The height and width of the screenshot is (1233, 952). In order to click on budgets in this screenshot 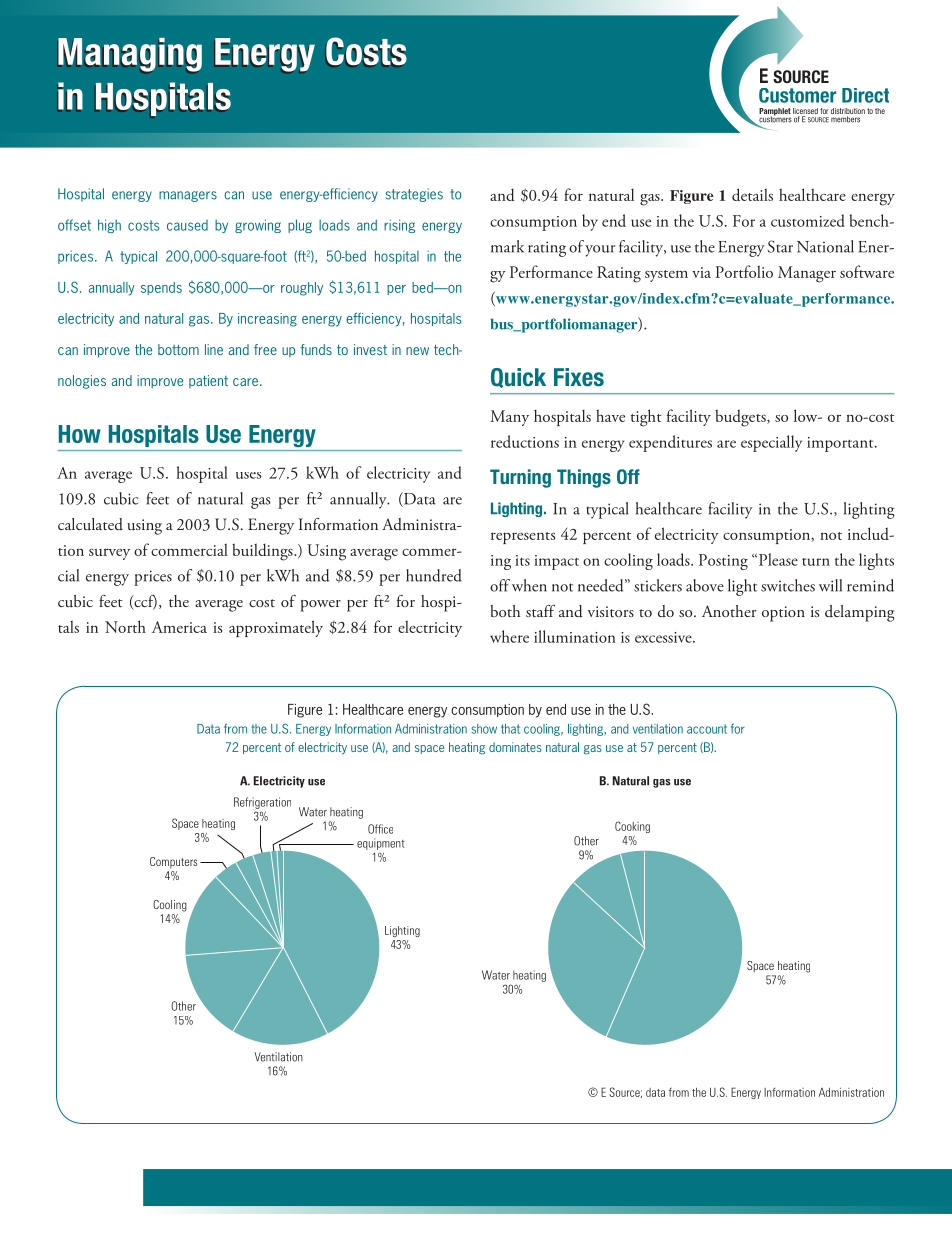, I will do `click(741, 418)`.
